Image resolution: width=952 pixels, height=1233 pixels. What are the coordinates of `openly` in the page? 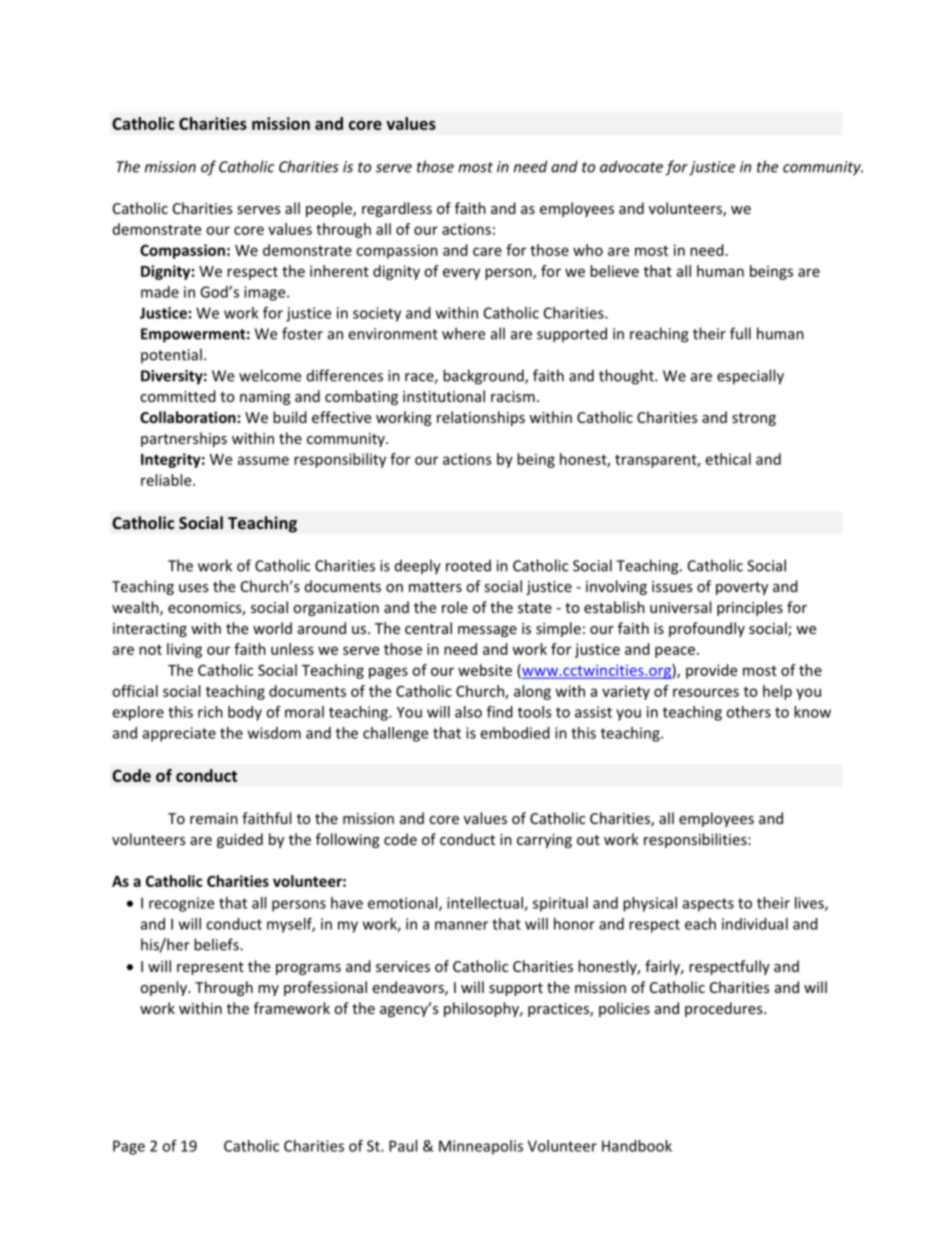 It's located at (164, 988).
